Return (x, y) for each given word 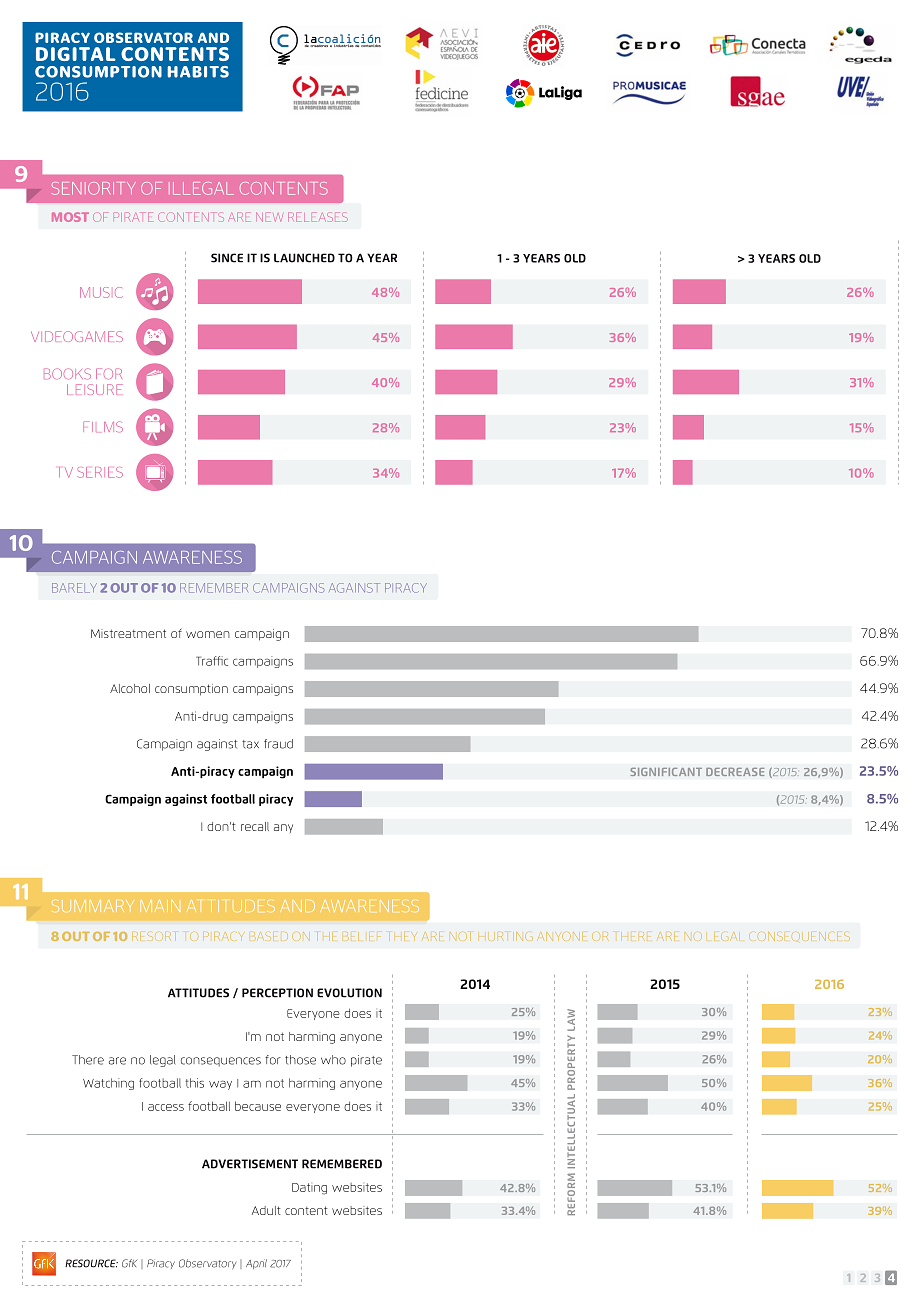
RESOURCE (91, 1263)
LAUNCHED (304, 258)
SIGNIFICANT (666, 771)
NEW (268, 217)
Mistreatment (128, 633)
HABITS (198, 72)
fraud (278, 744)
